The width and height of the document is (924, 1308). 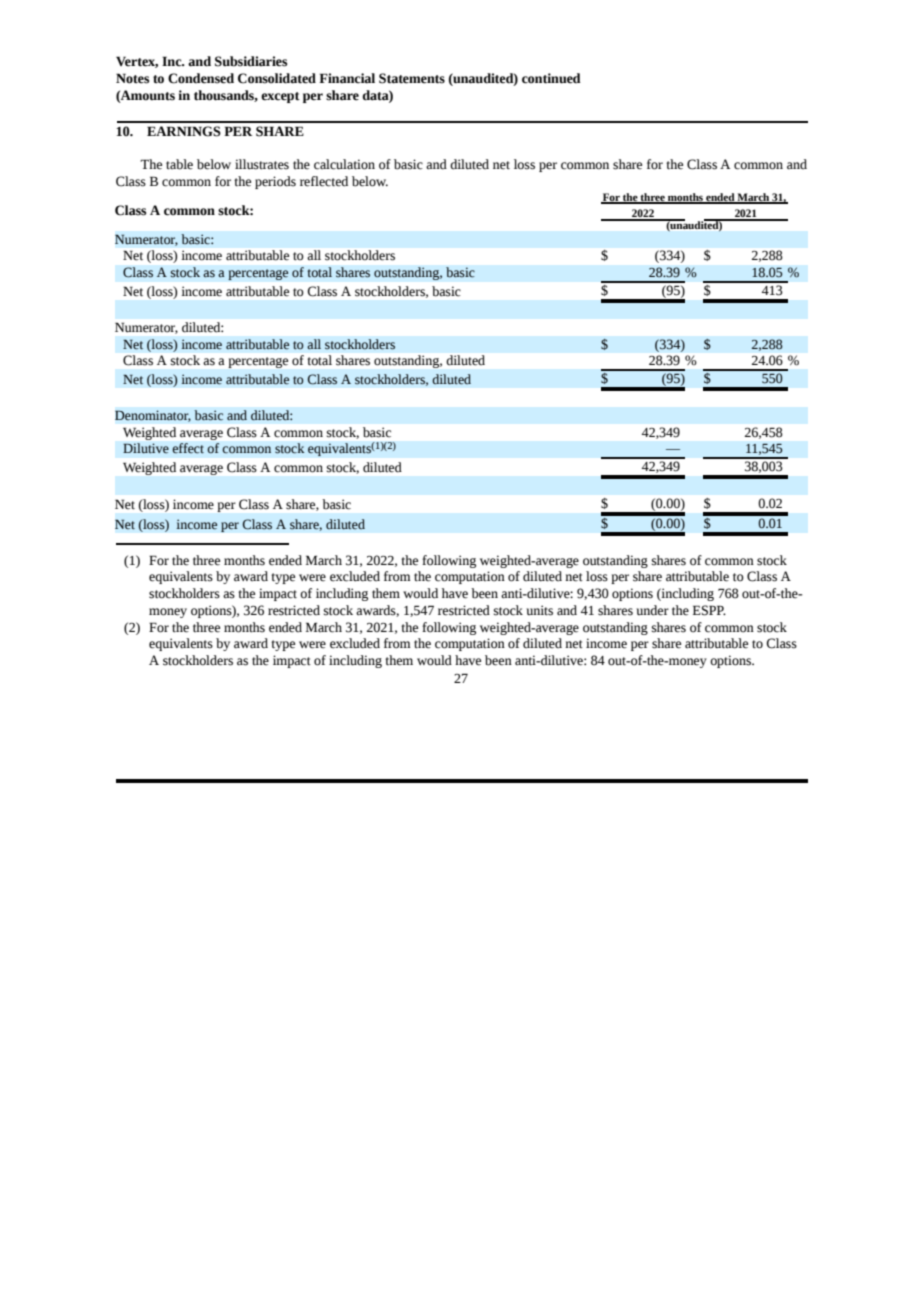 What do you see at coordinates (280, 97) in the document?
I see `except` at bounding box center [280, 97].
